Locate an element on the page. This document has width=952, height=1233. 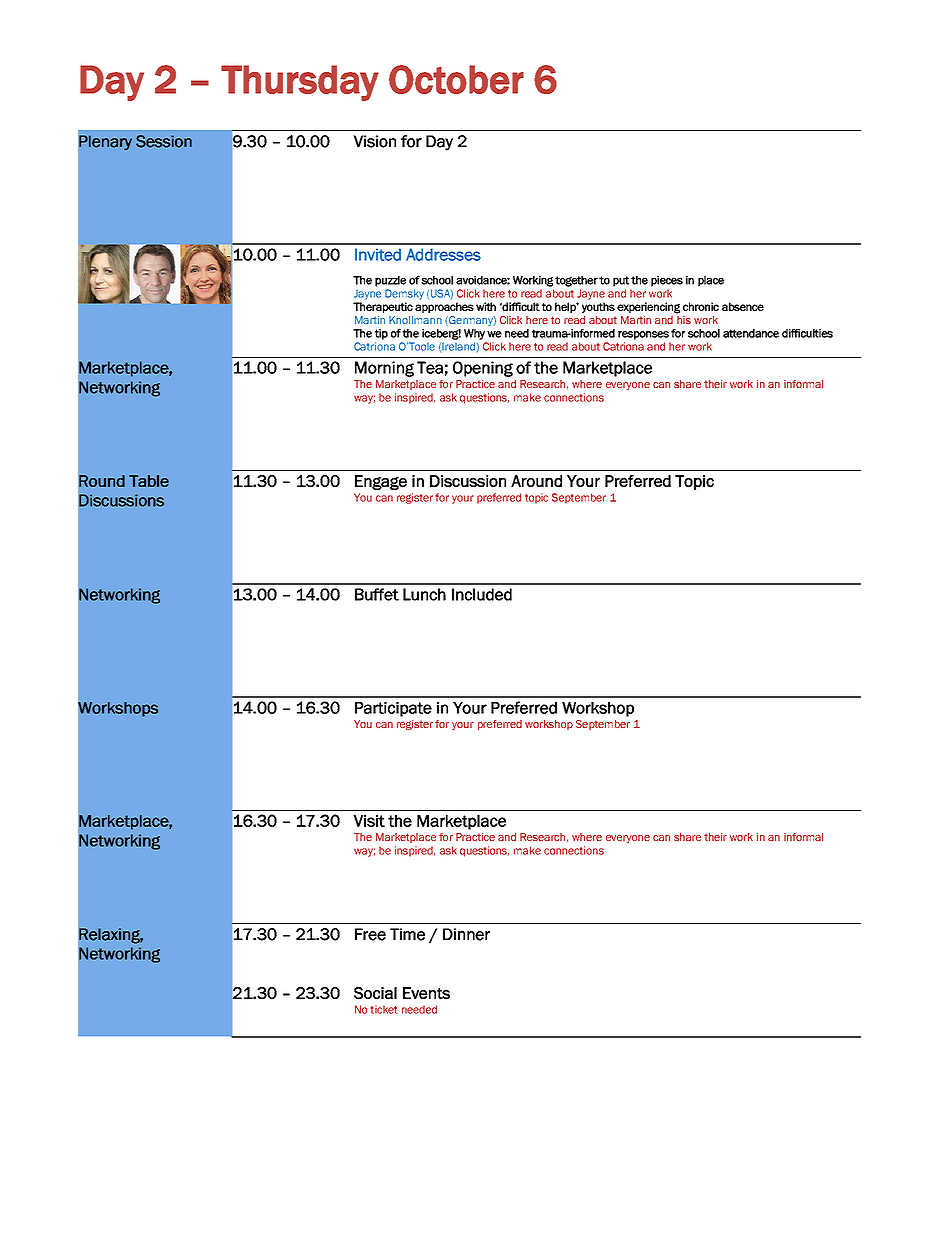
Session is located at coordinates (164, 141).
